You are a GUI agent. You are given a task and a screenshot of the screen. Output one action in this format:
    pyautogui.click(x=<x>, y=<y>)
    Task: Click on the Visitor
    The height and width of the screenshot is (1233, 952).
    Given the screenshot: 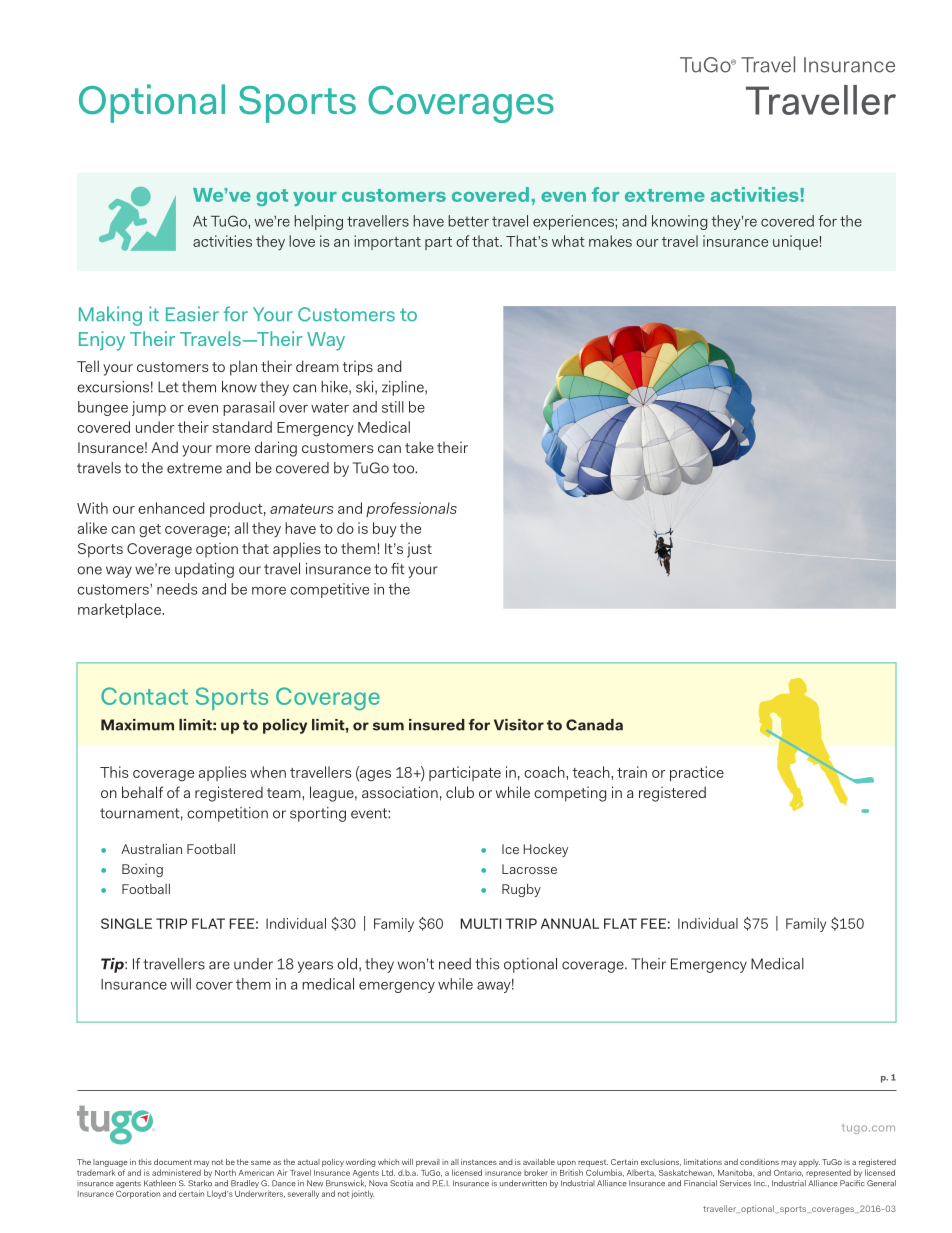 What is the action you would take?
    pyautogui.click(x=519, y=725)
